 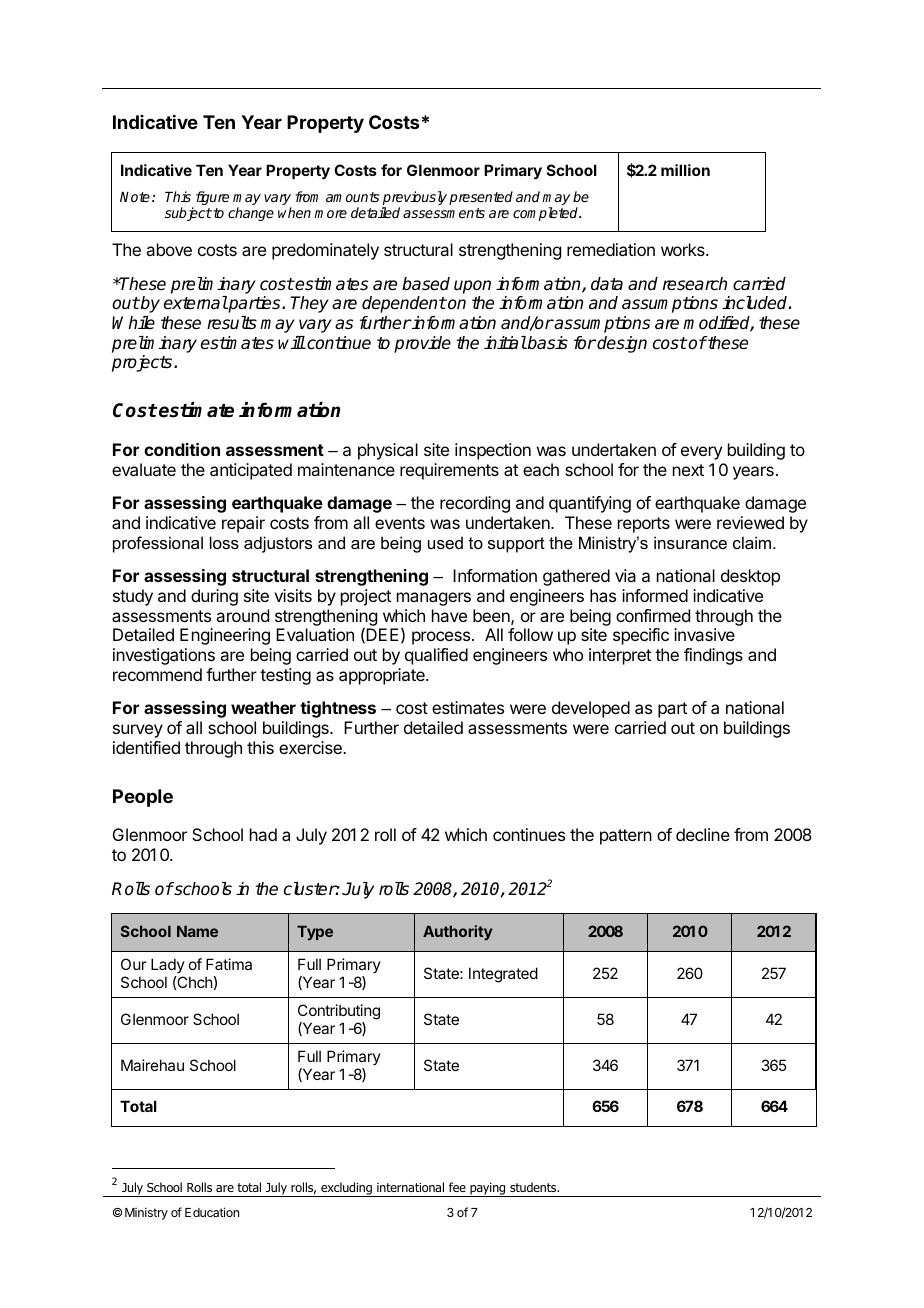 What do you see at coordinates (457, 1187) in the screenshot?
I see `fee` at bounding box center [457, 1187].
